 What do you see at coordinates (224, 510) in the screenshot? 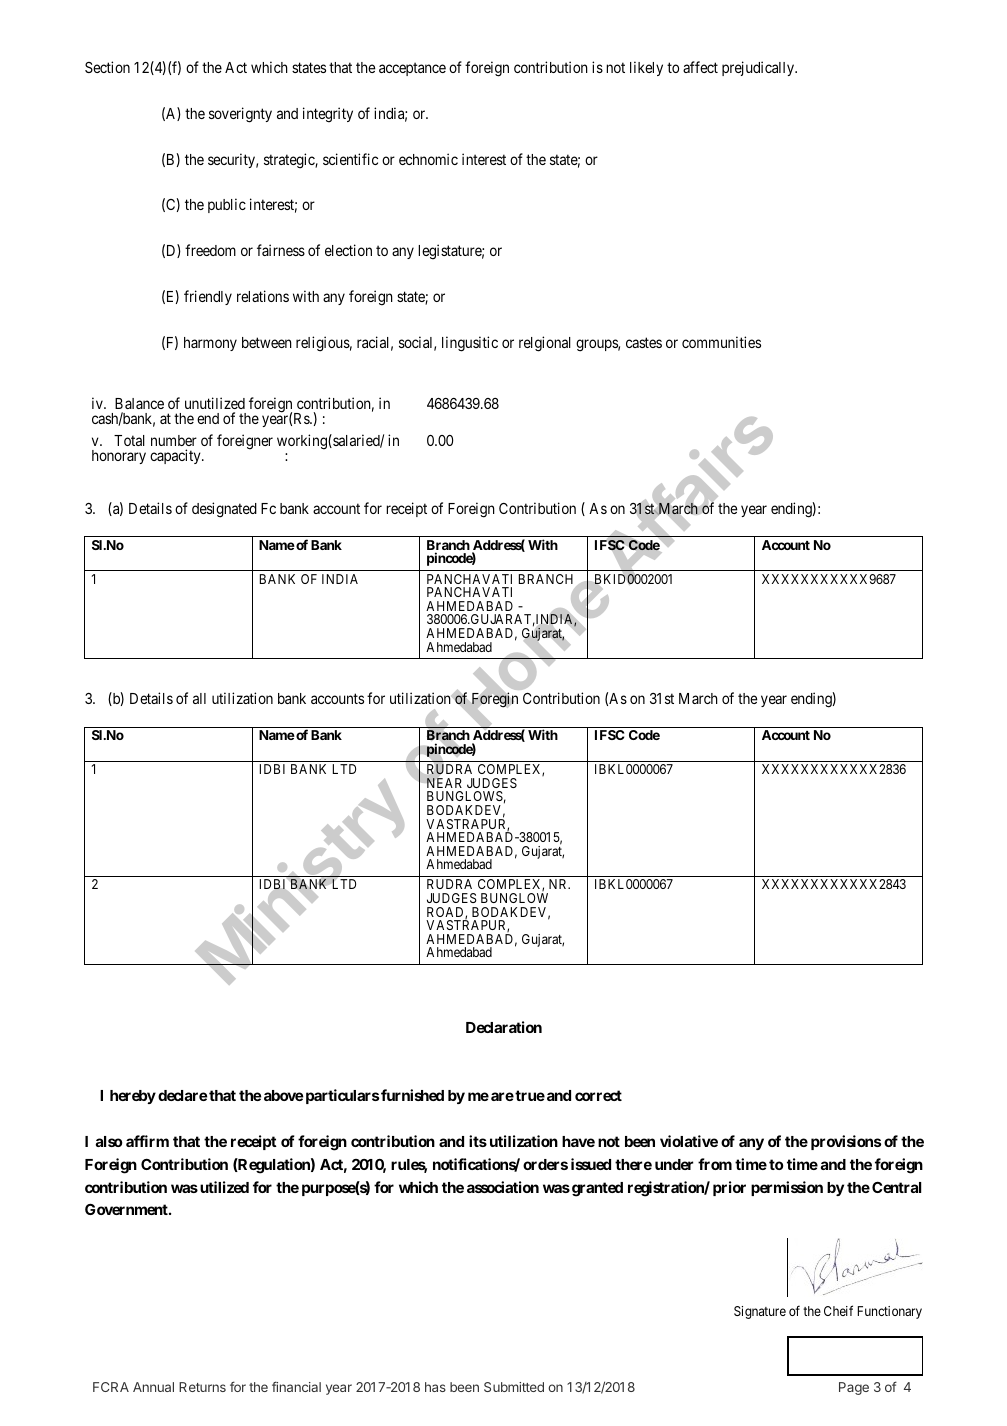
I see `designated` at bounding box center [224, 510].
